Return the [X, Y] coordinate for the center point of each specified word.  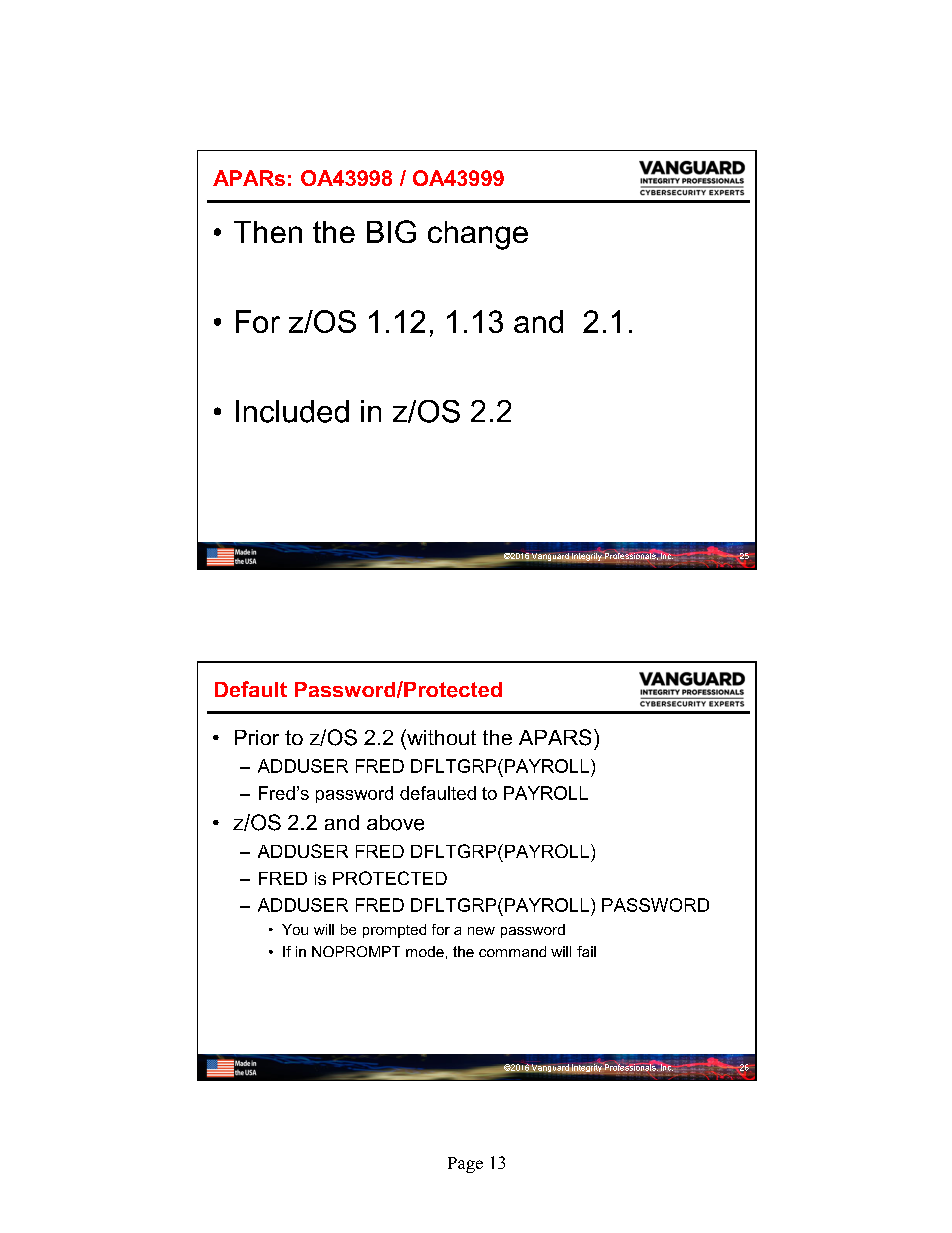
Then [268, 232]
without [440, 737]
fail [586, 951]
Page [465, 1165]
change [478, 235]
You [295, 929]
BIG [391, 231]
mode [425, 951]
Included [292, 411]
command [512, 951]
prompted [394, 931]
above [395, 823]
